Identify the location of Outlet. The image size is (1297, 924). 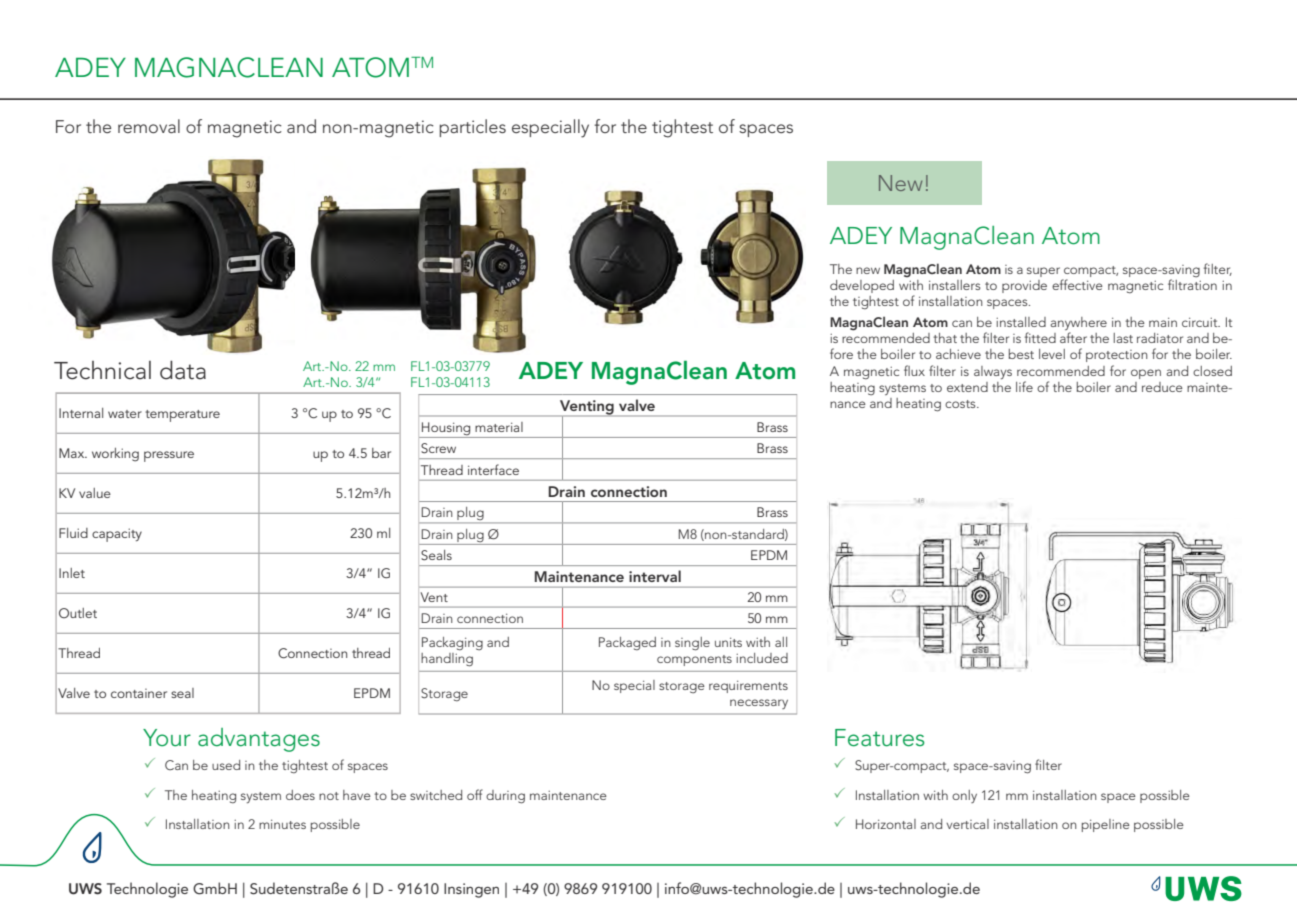
(78, 613).
